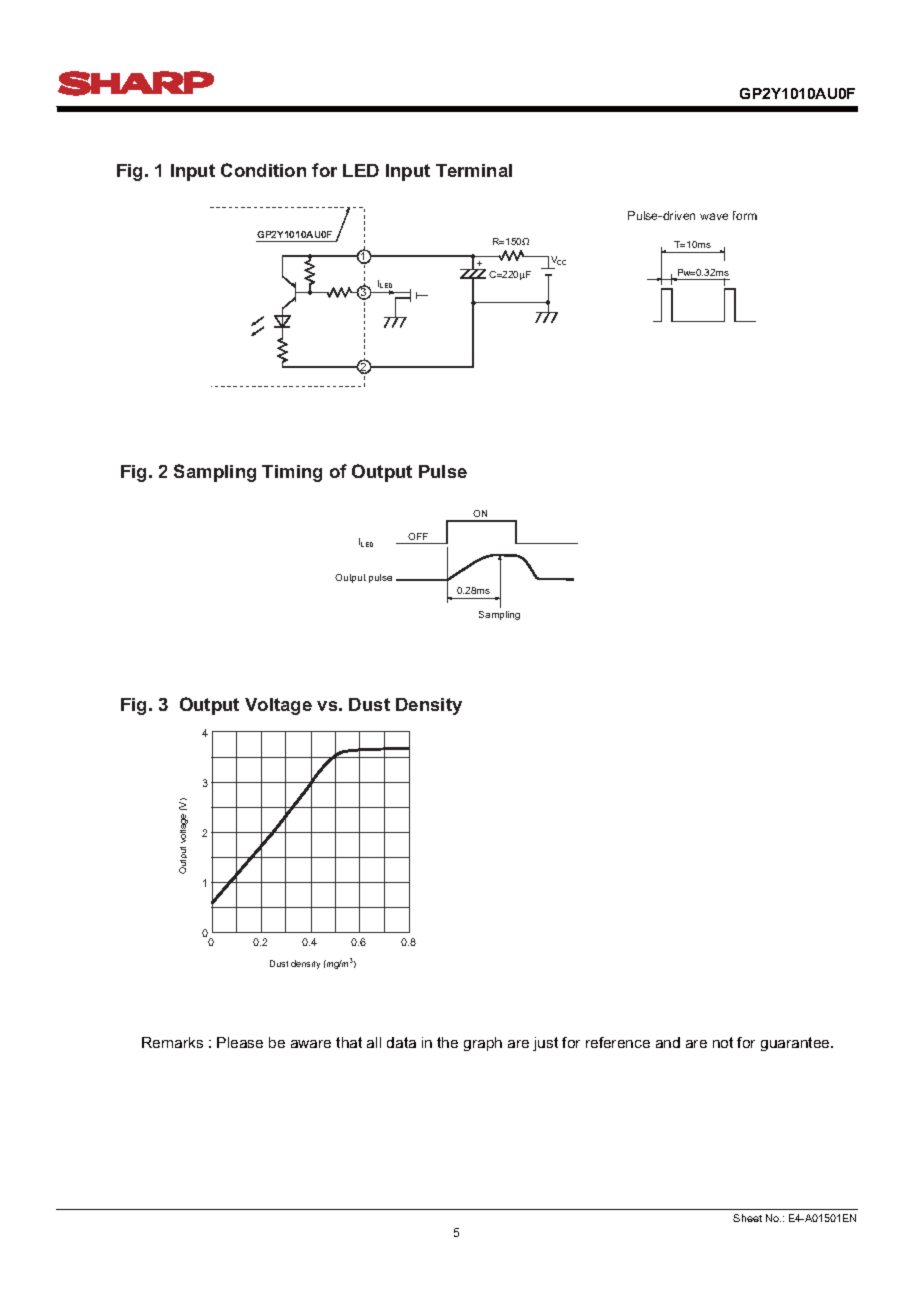 This document has width=924, height=1308. Describe the element at coordinates (483, 1044) in the document. I see `graph` at that location.
